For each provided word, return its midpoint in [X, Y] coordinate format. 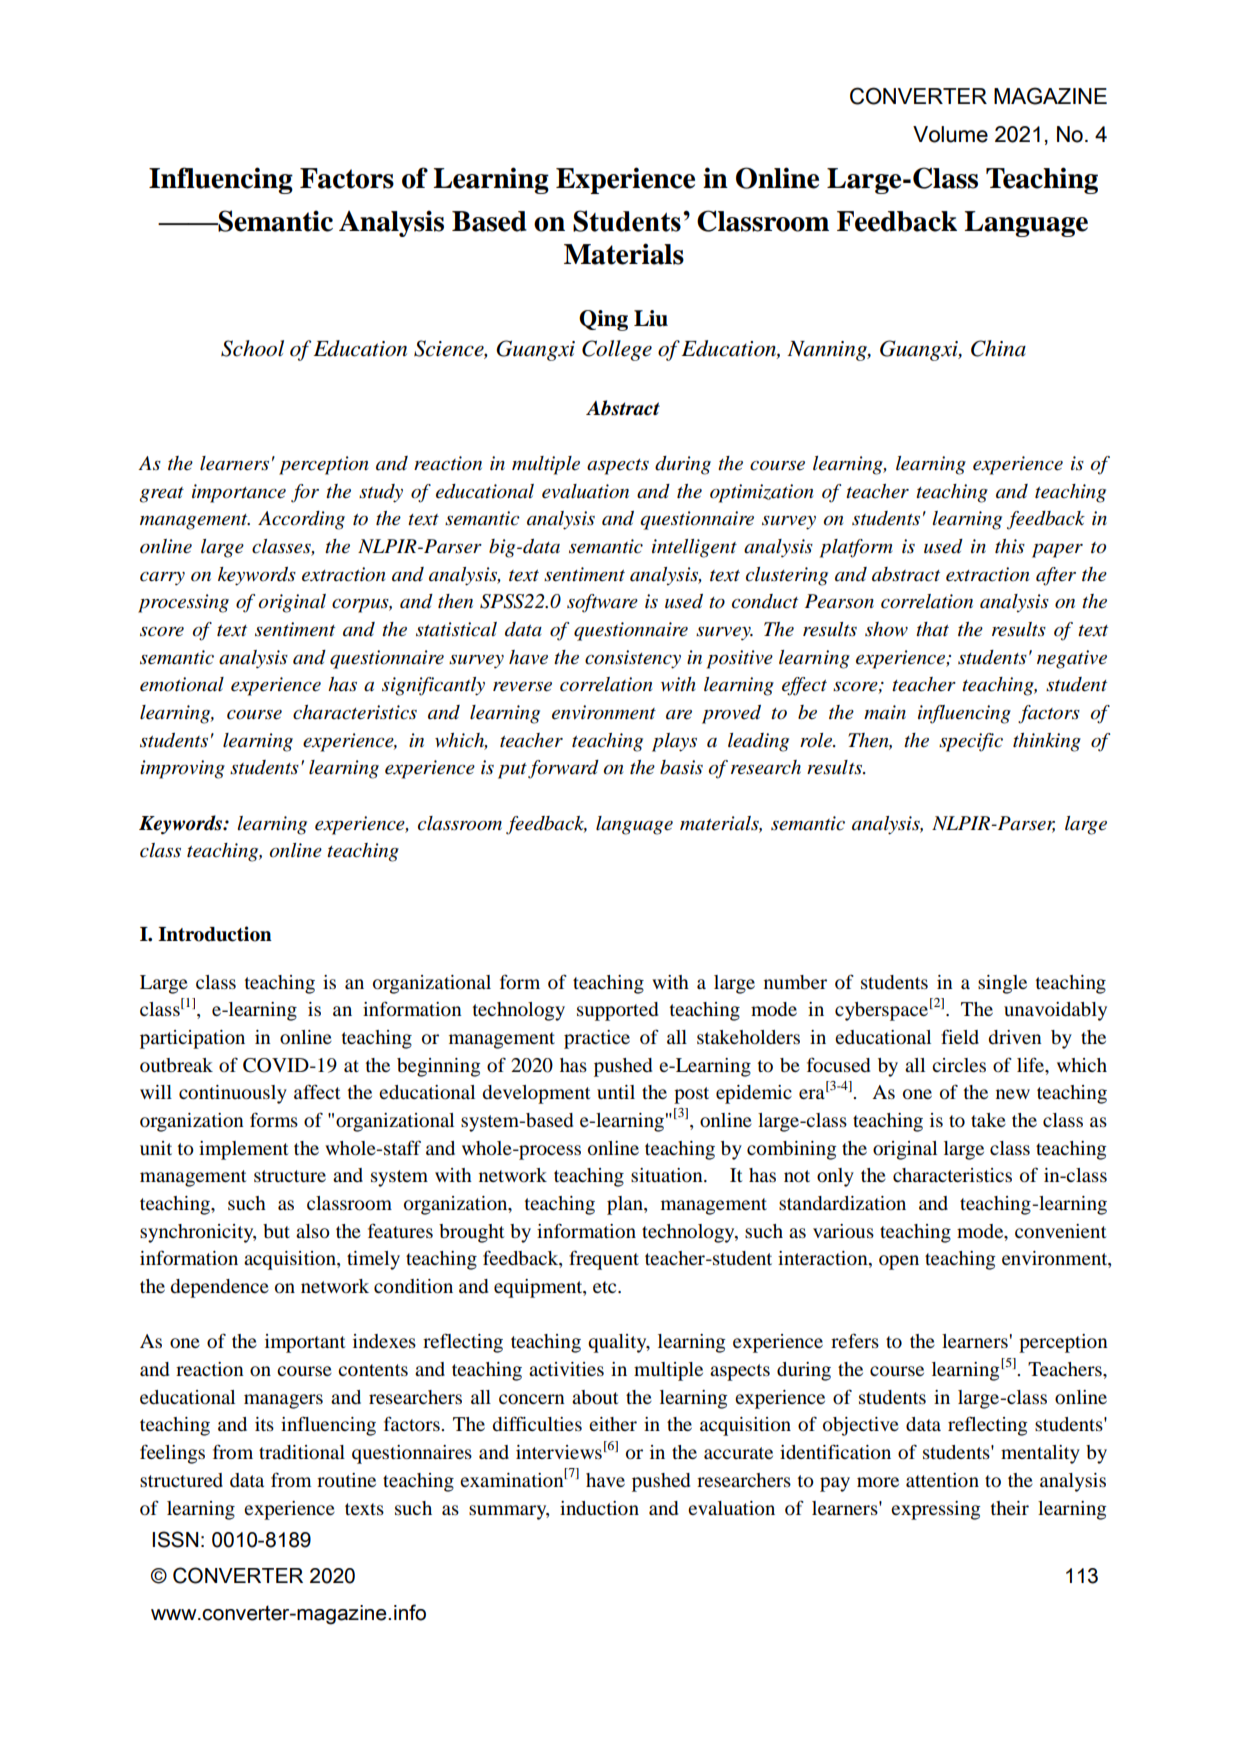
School [252, 348]
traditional [302, 1452]
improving [182, 769]
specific [971, 742]
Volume [950, 134]
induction [599, 1508]
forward [563, 769]
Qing [603, 320]
